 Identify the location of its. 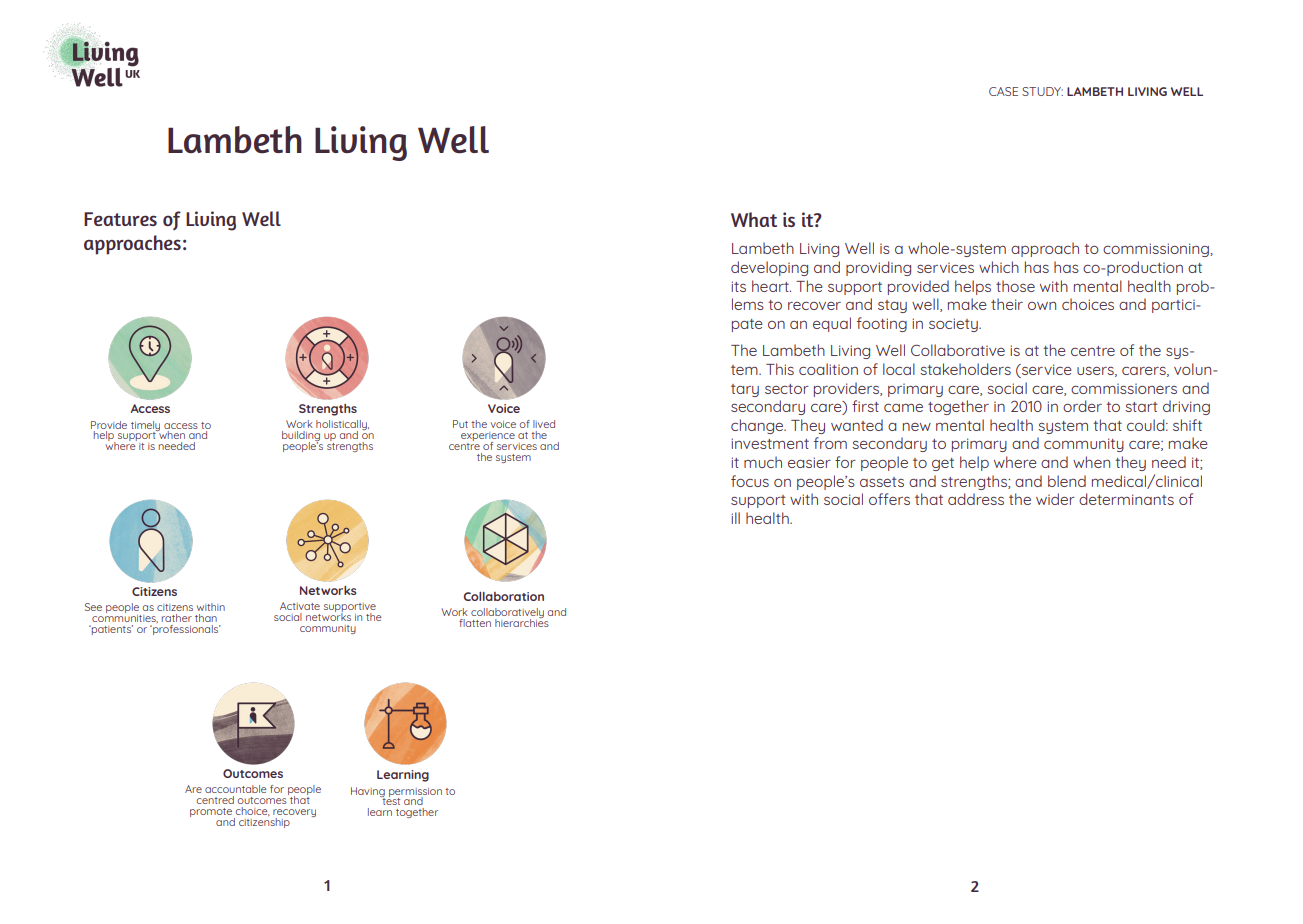
(738, 286).
